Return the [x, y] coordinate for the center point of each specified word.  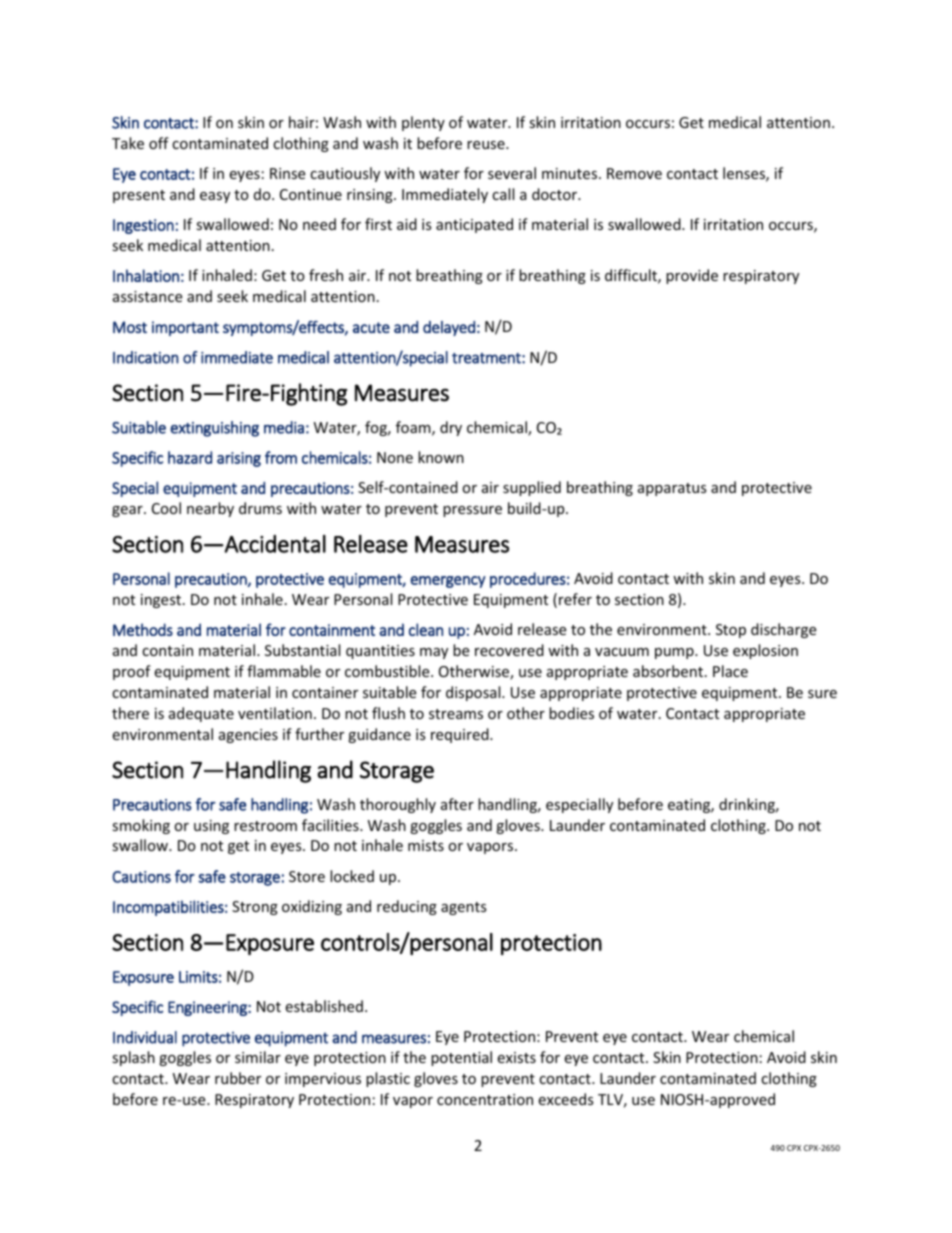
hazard [190, 457]
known [441, 457]
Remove [634, 173]
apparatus [672, 489]
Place [730, 671]
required [461, 735]
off [159, 143]
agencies [248, 736]
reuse [487, 145]
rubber [238, 1078]
